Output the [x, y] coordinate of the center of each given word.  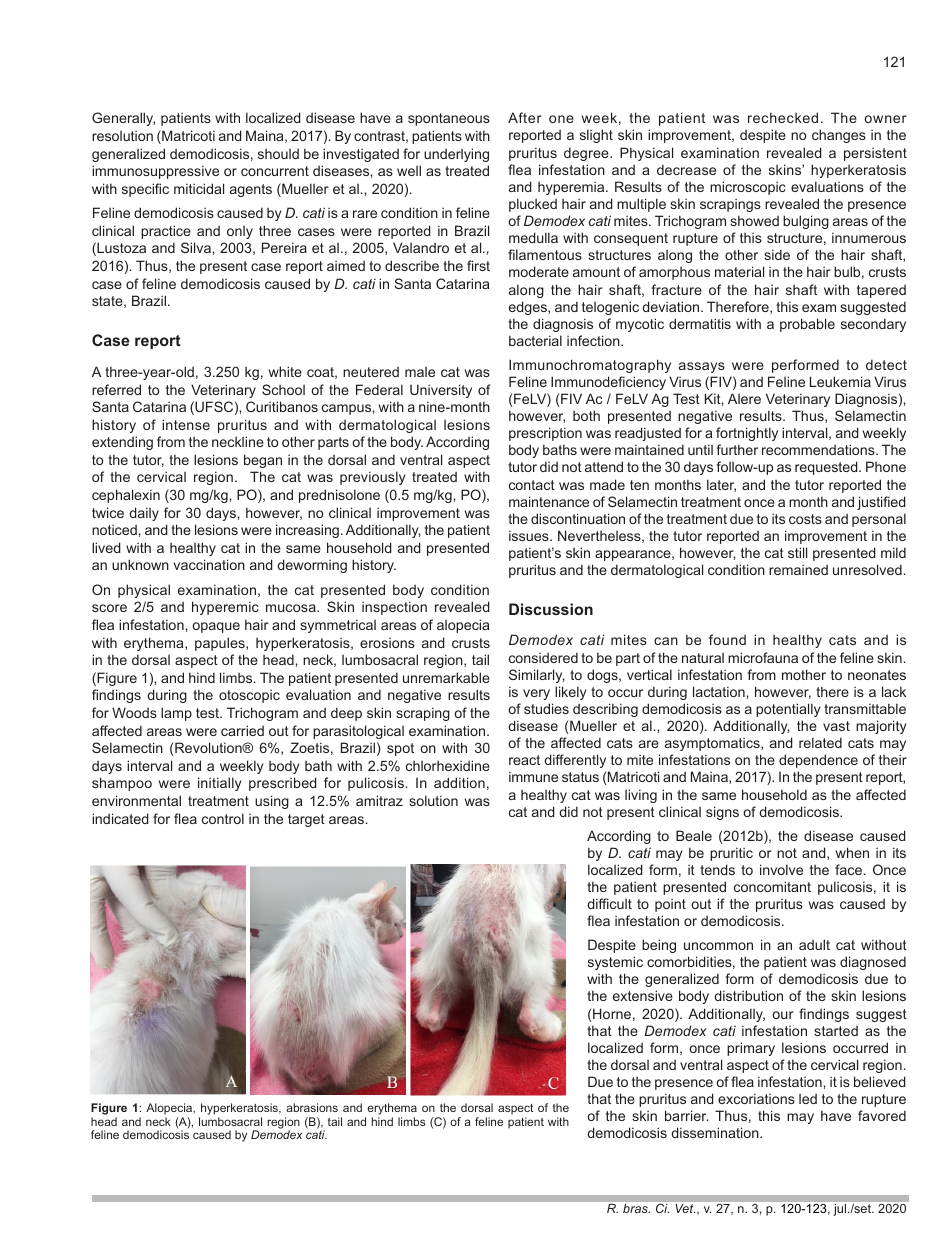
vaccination [209, 564]
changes [839, 136]
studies [546, 708]
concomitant [772, 886]
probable [807, 325]
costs [805, 519]
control [223, 818]
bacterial [535, 340]
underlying [456, 155]
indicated [120, 818]
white [285, 371]
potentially [788, 710]
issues [530, 535]
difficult [609, 903]
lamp [176, 714]
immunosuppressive [155, 172]
